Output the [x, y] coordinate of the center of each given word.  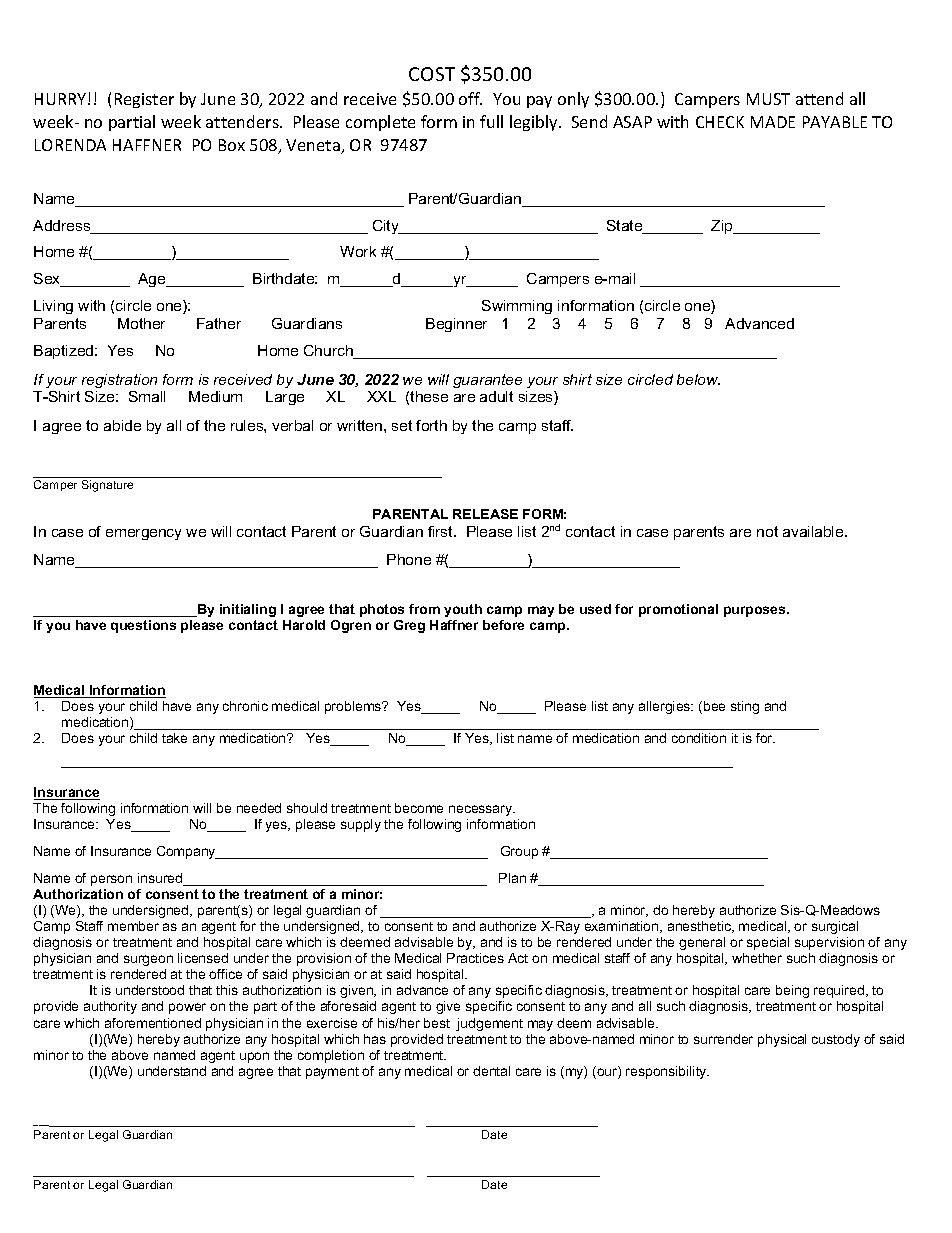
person [111, 880]
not [767, 531]
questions [143, 626]
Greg [409, 626]
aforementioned [153, 1023]
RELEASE [485, 514]
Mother [141, 323]
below [698, 379]
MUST [768, 99]
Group [519, 852]
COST [432, 74]
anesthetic [701, 927]
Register [144, 100]
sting [745, 707]
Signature [107, 486]
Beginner [456, 325]
